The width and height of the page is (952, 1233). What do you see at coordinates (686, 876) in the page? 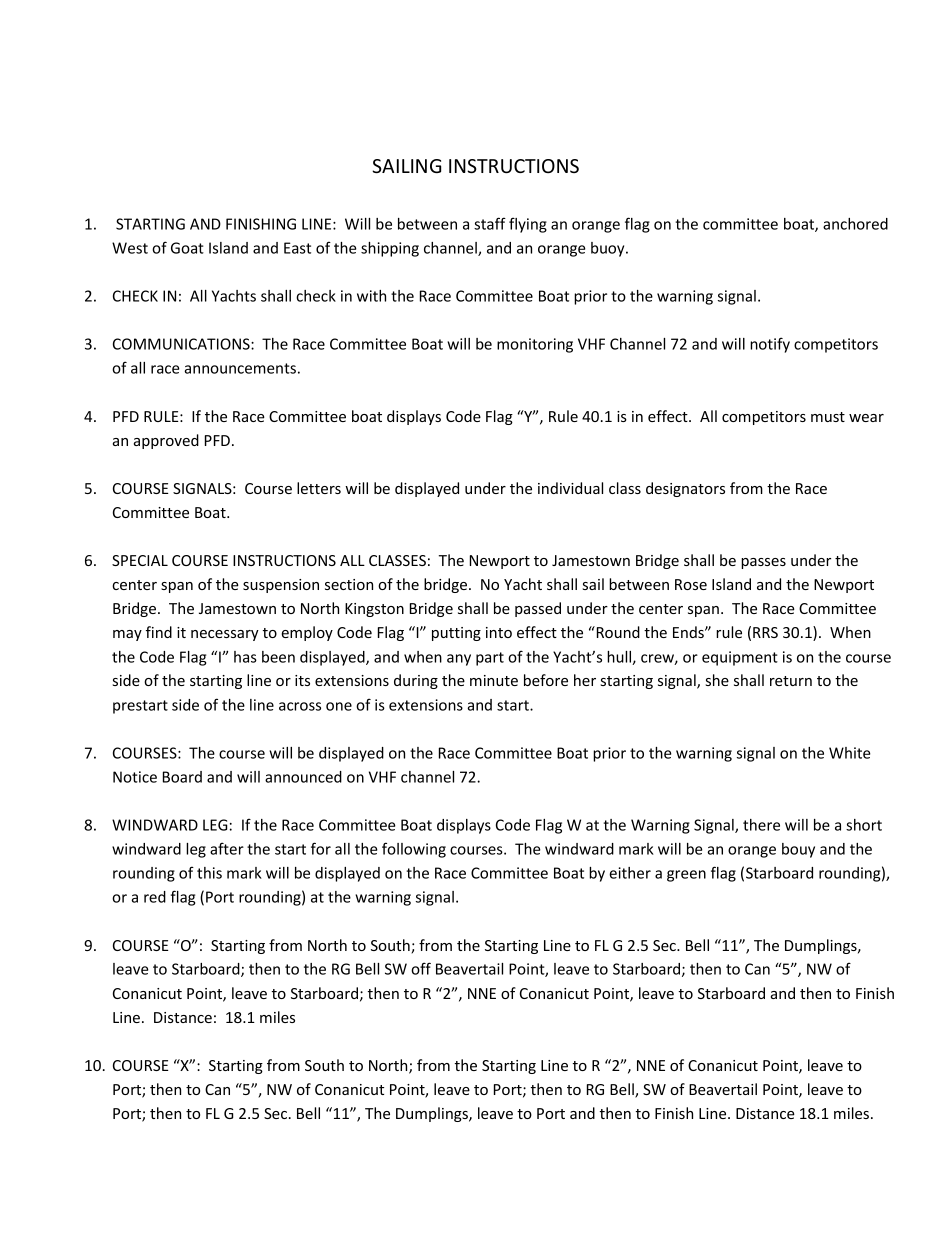
I see `green` at bounding box center [686, 876].
